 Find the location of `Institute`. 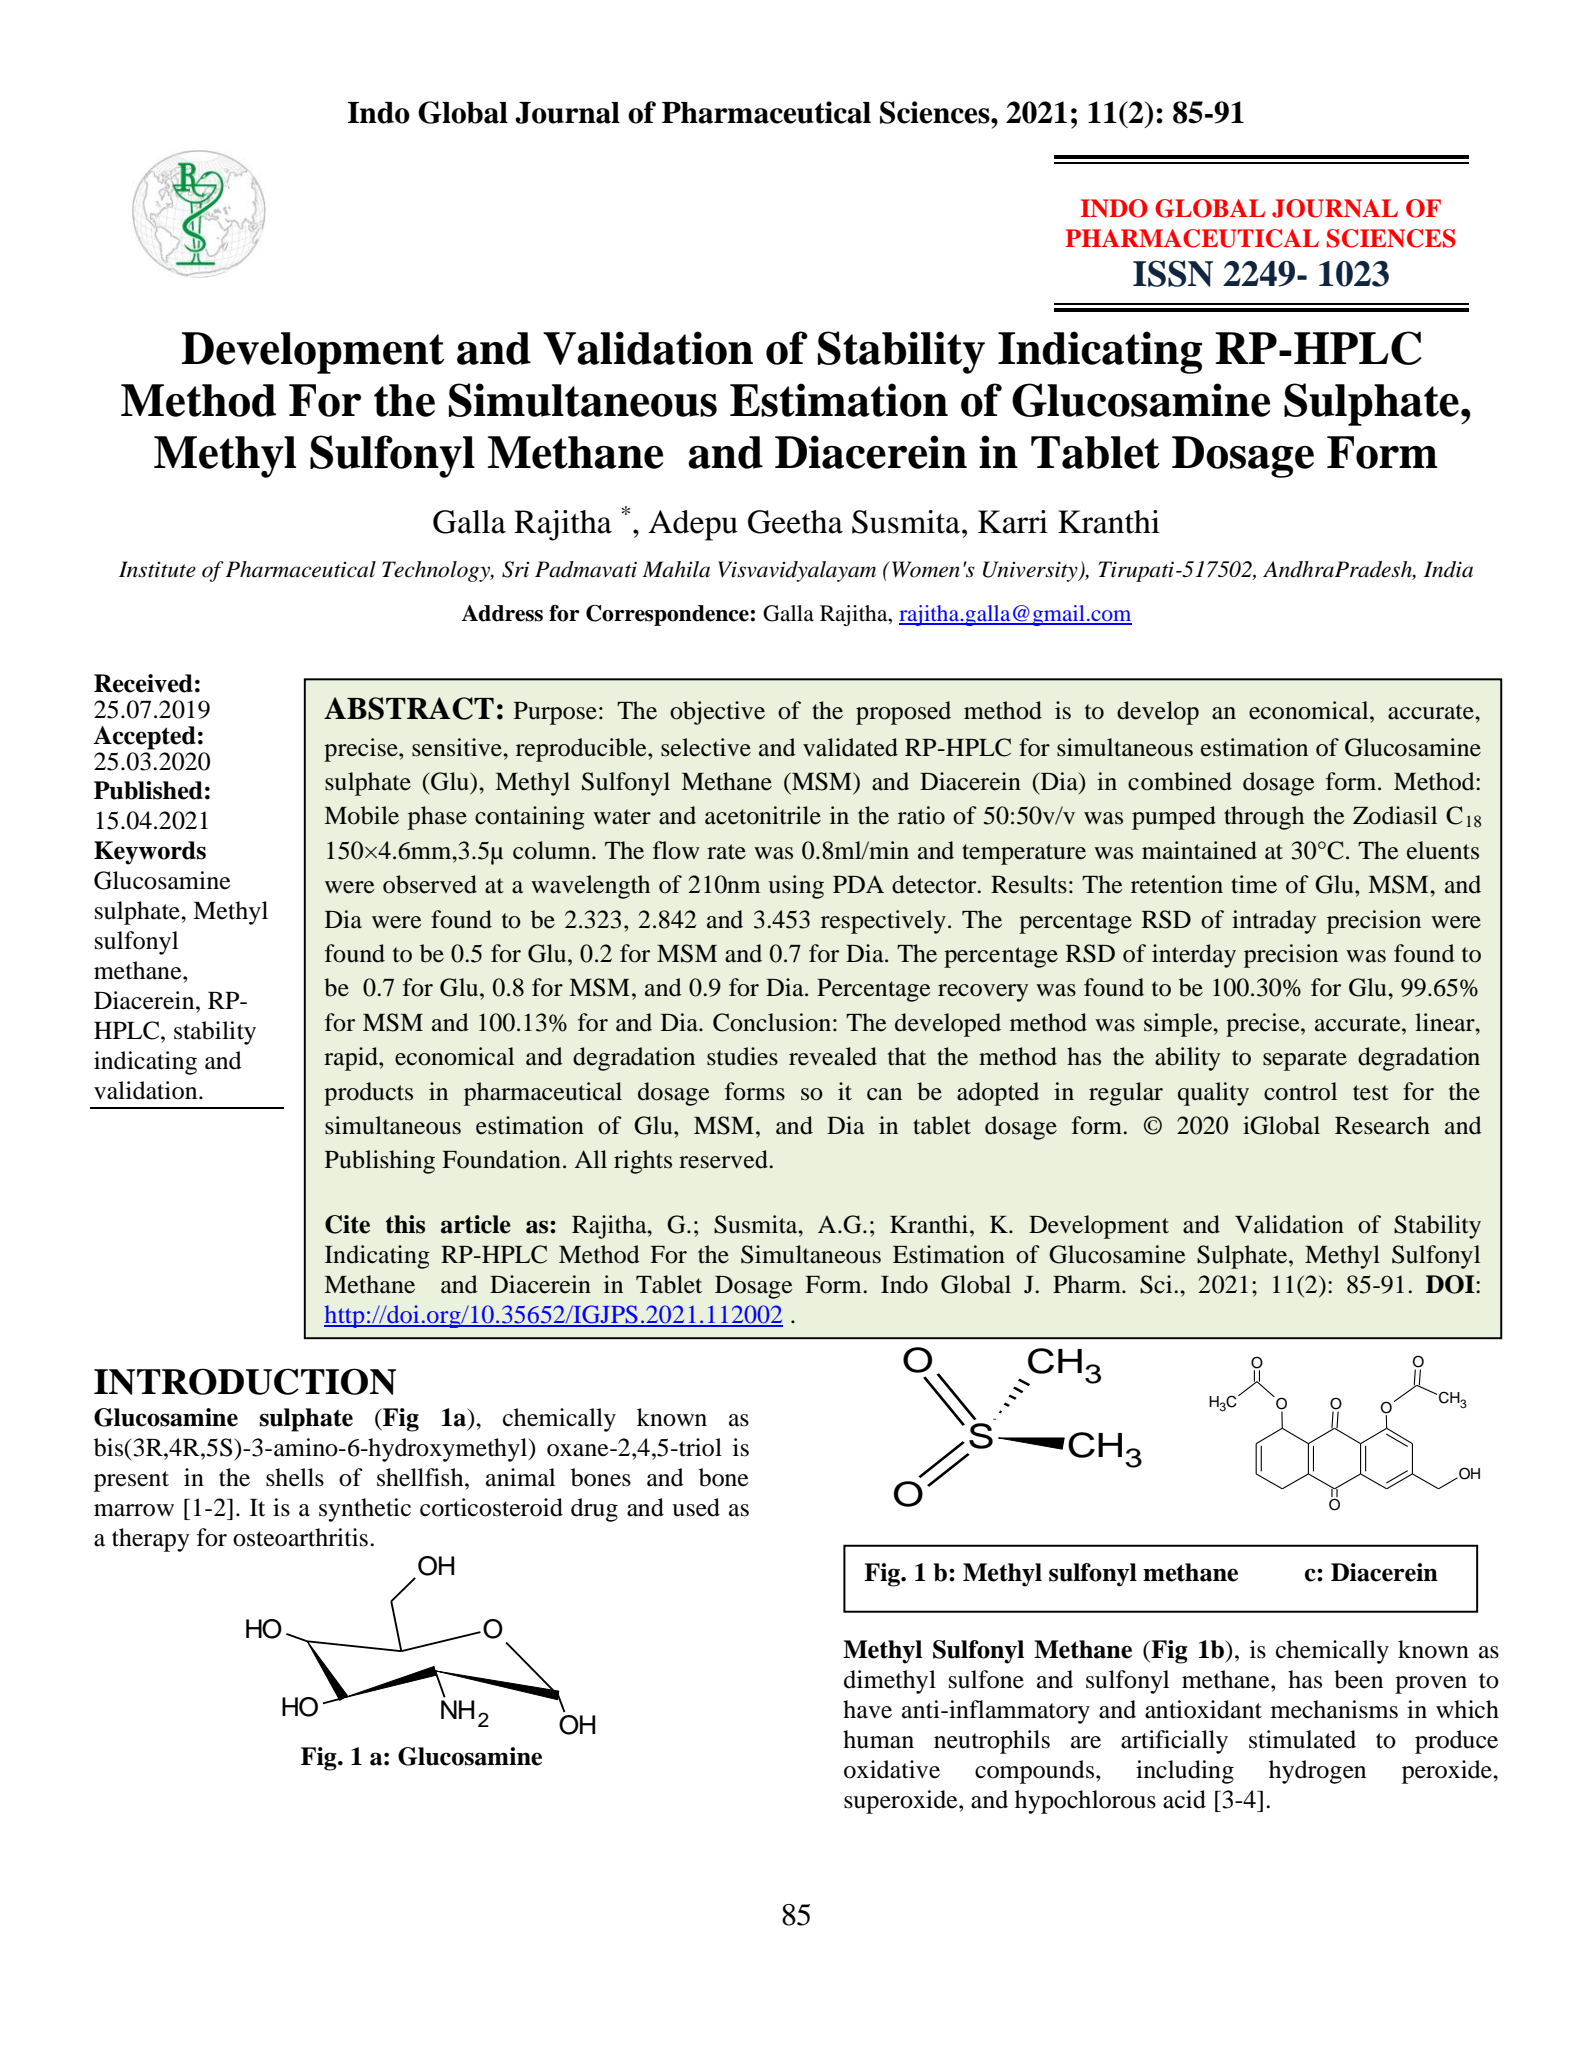

Institute is located at coordinates (157, 569).
